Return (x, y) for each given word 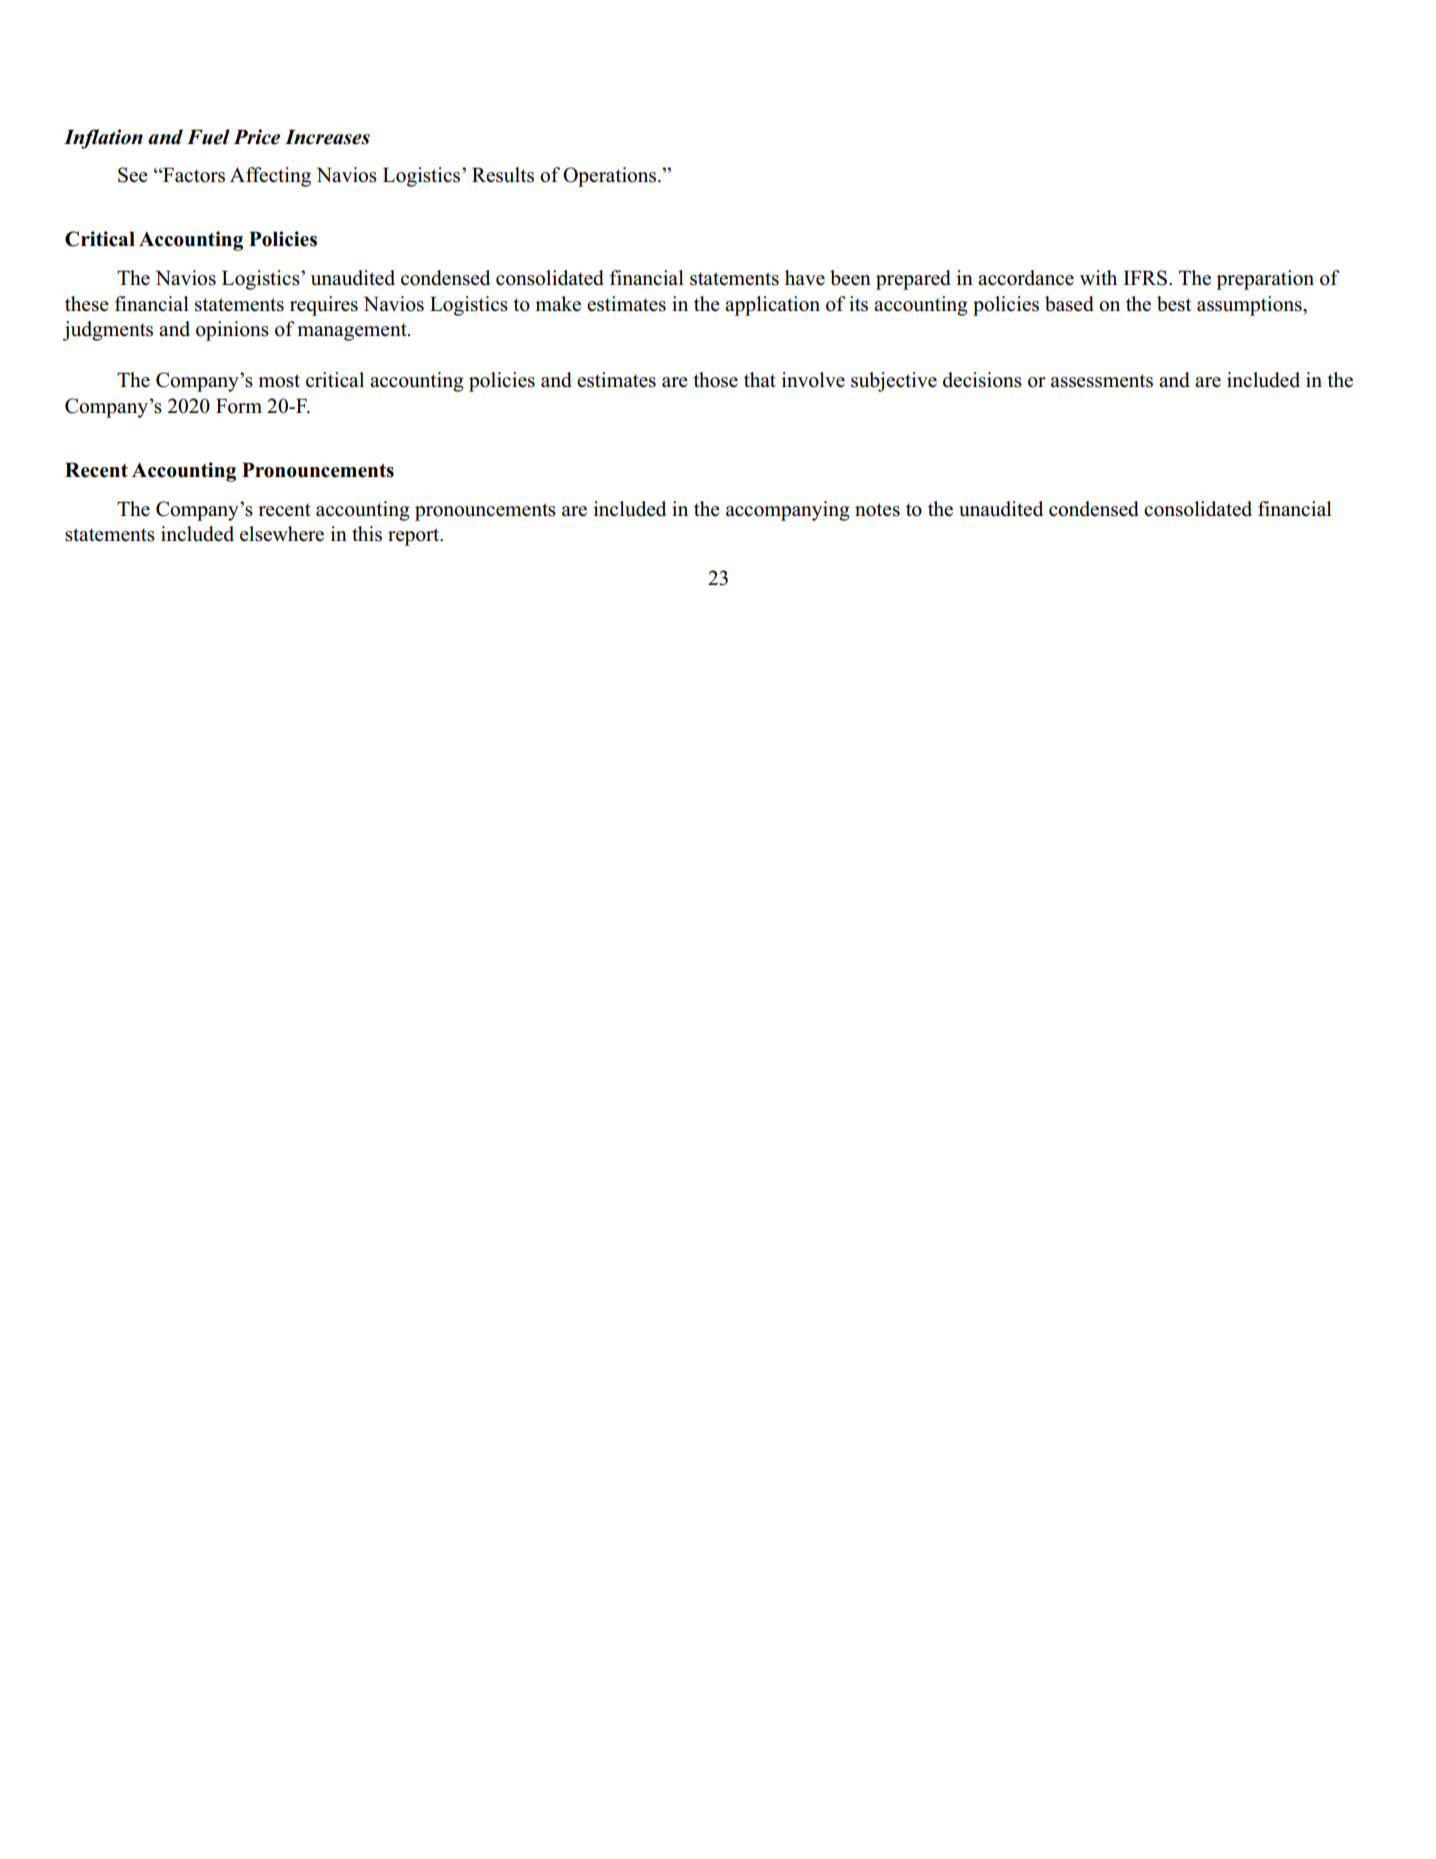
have (805, 278)
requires (324, 306)
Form (239, 406)
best (1174, 304)
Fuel (208, 137)
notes (877, 510)
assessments (1102, 381)
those (715, 380)
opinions (232, 331)
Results (503, 175)
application (772, 306)
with (1098, 277)
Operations (611, 177)
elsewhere (282, 534)
